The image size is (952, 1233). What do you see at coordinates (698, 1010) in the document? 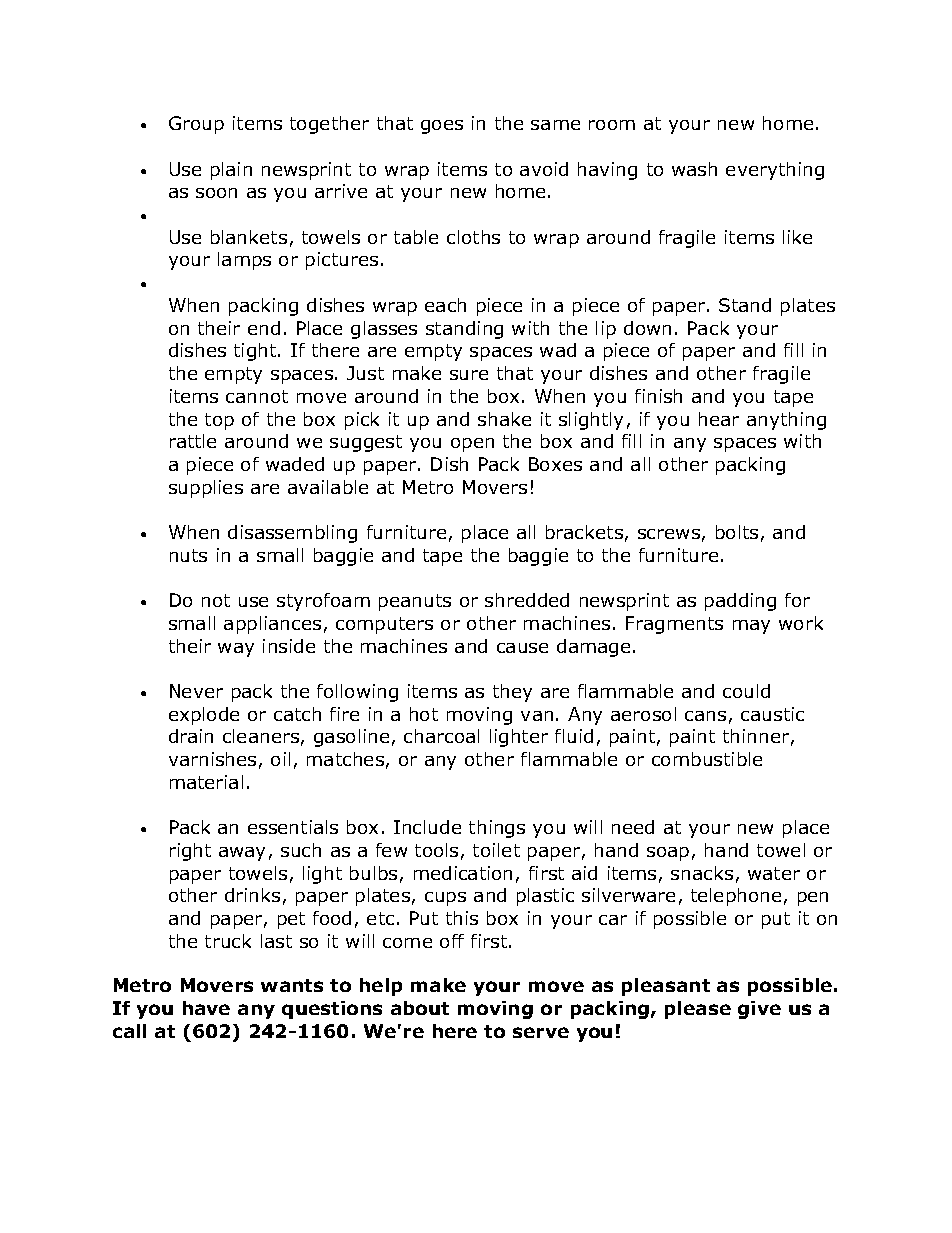
I see `please` at bounding box center [698, 1010].
